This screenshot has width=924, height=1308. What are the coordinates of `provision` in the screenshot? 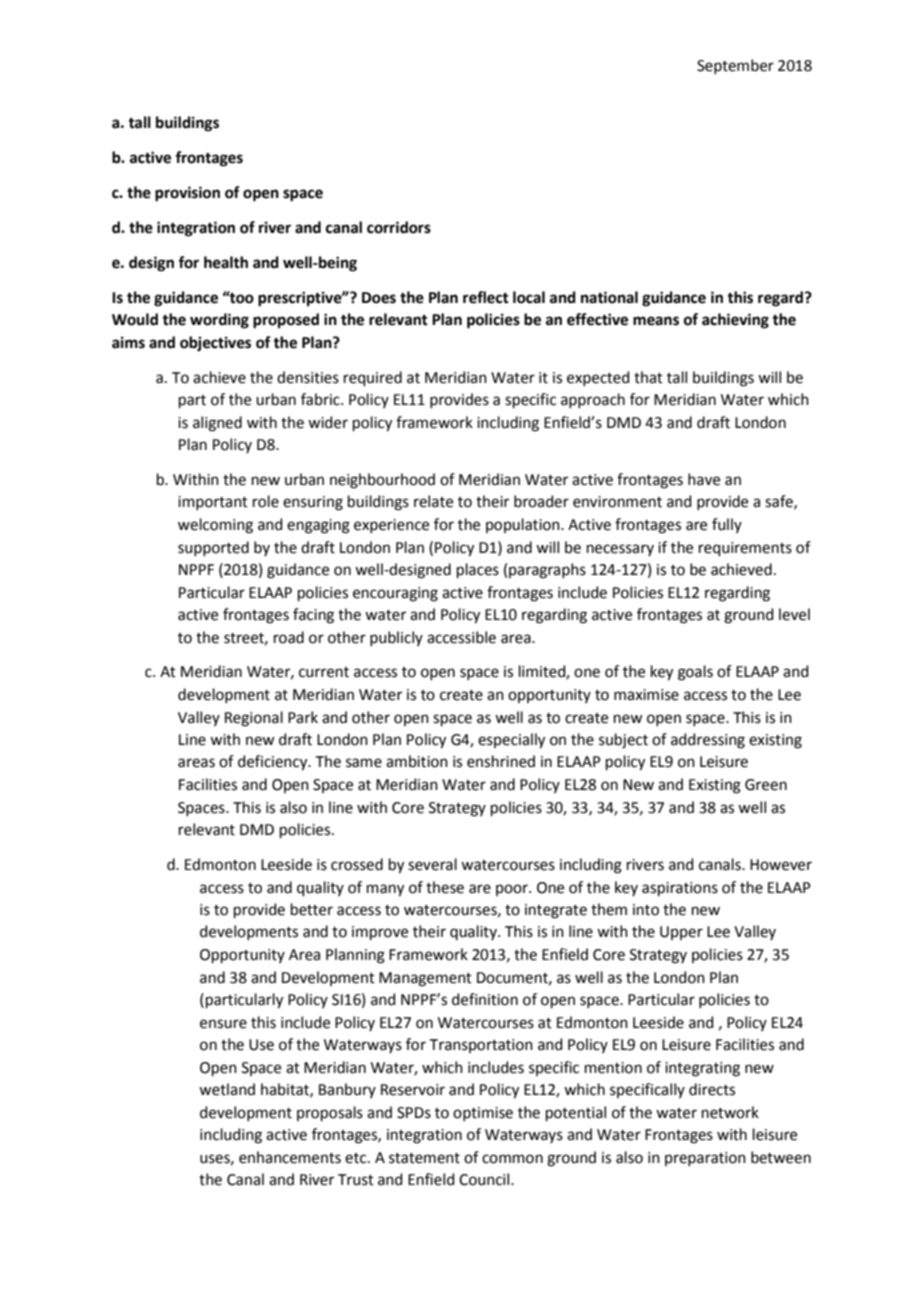 It's located at (187, 194).
